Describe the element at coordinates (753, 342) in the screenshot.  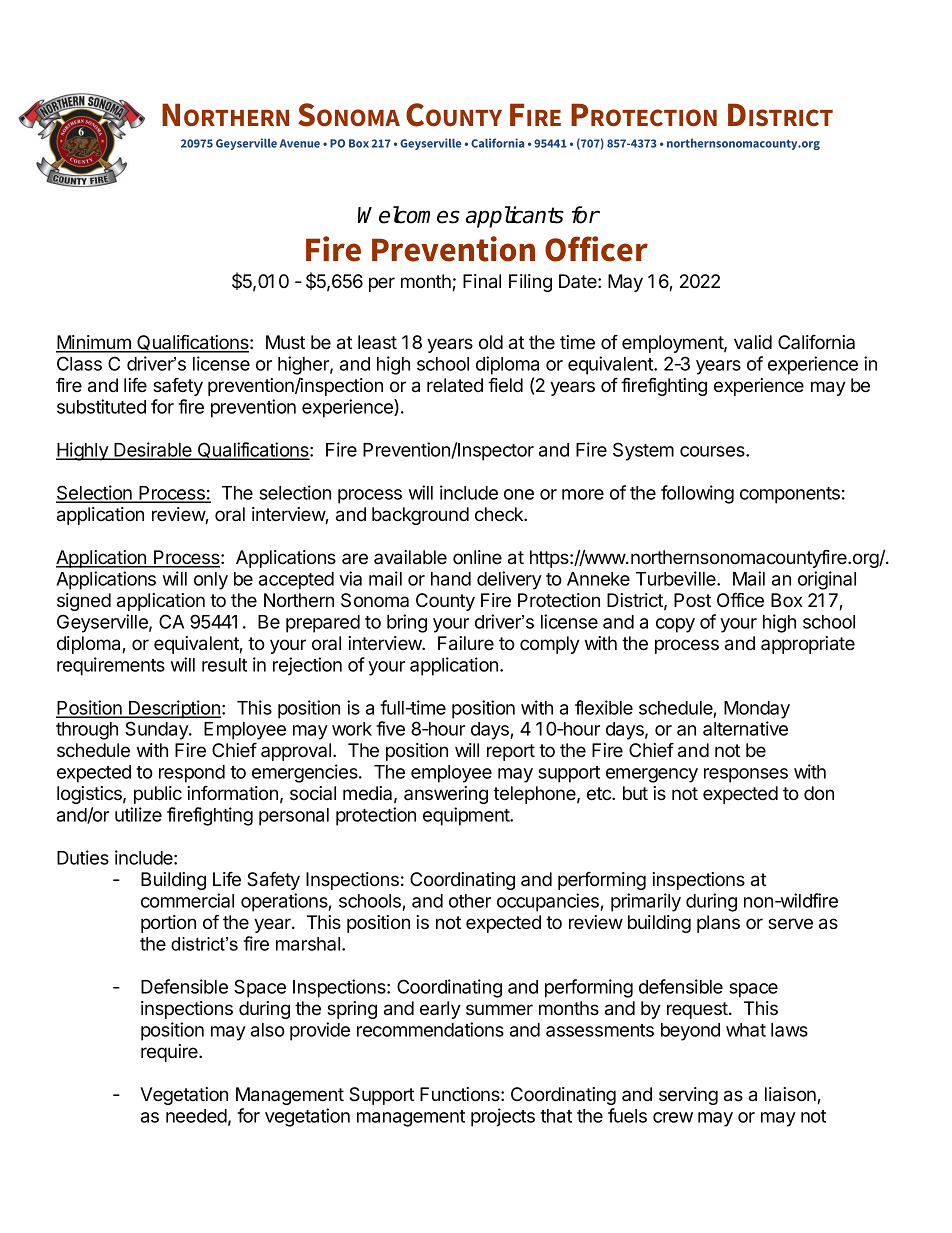
I see `valid` at that location.
